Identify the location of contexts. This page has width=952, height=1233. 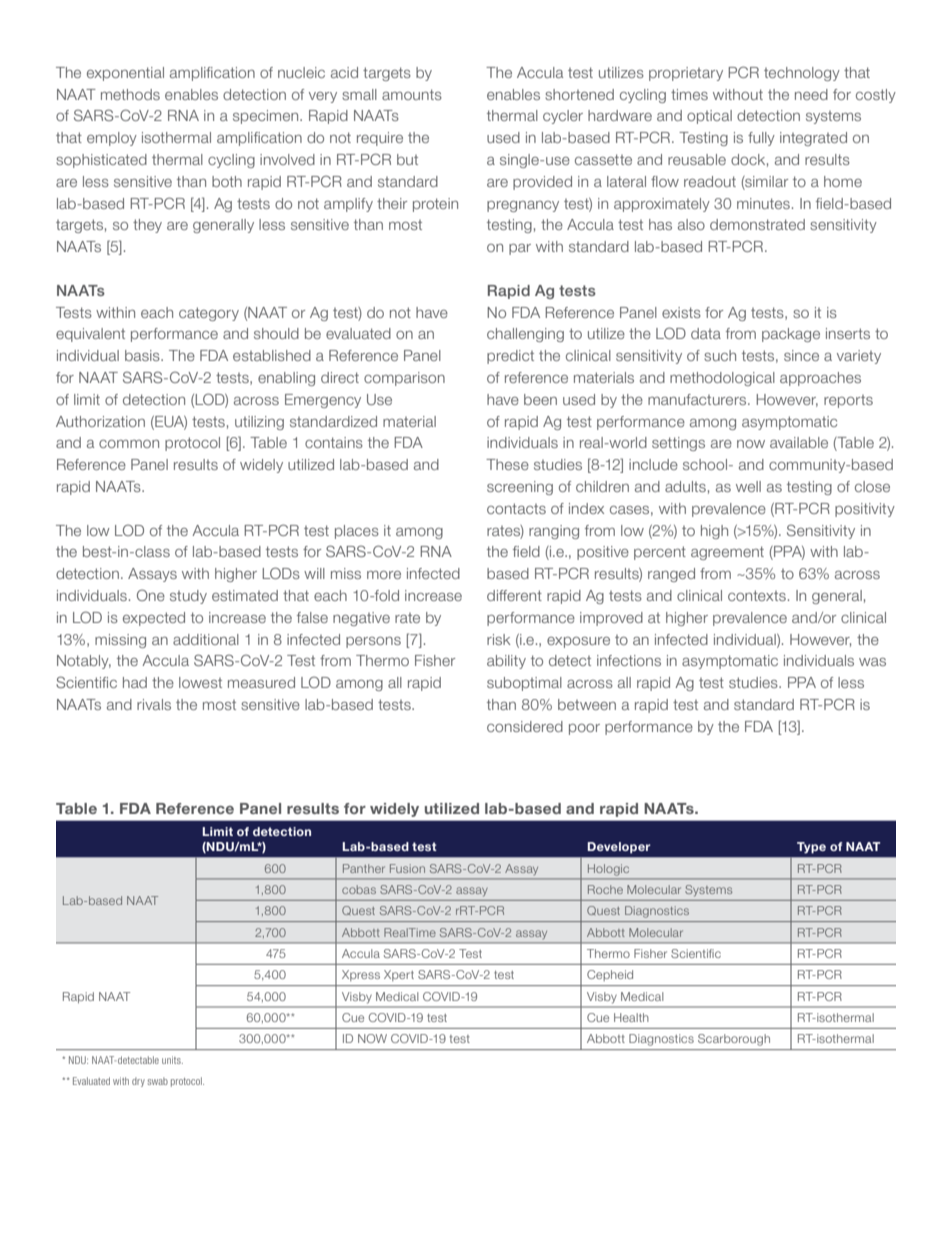
(757, 595).
